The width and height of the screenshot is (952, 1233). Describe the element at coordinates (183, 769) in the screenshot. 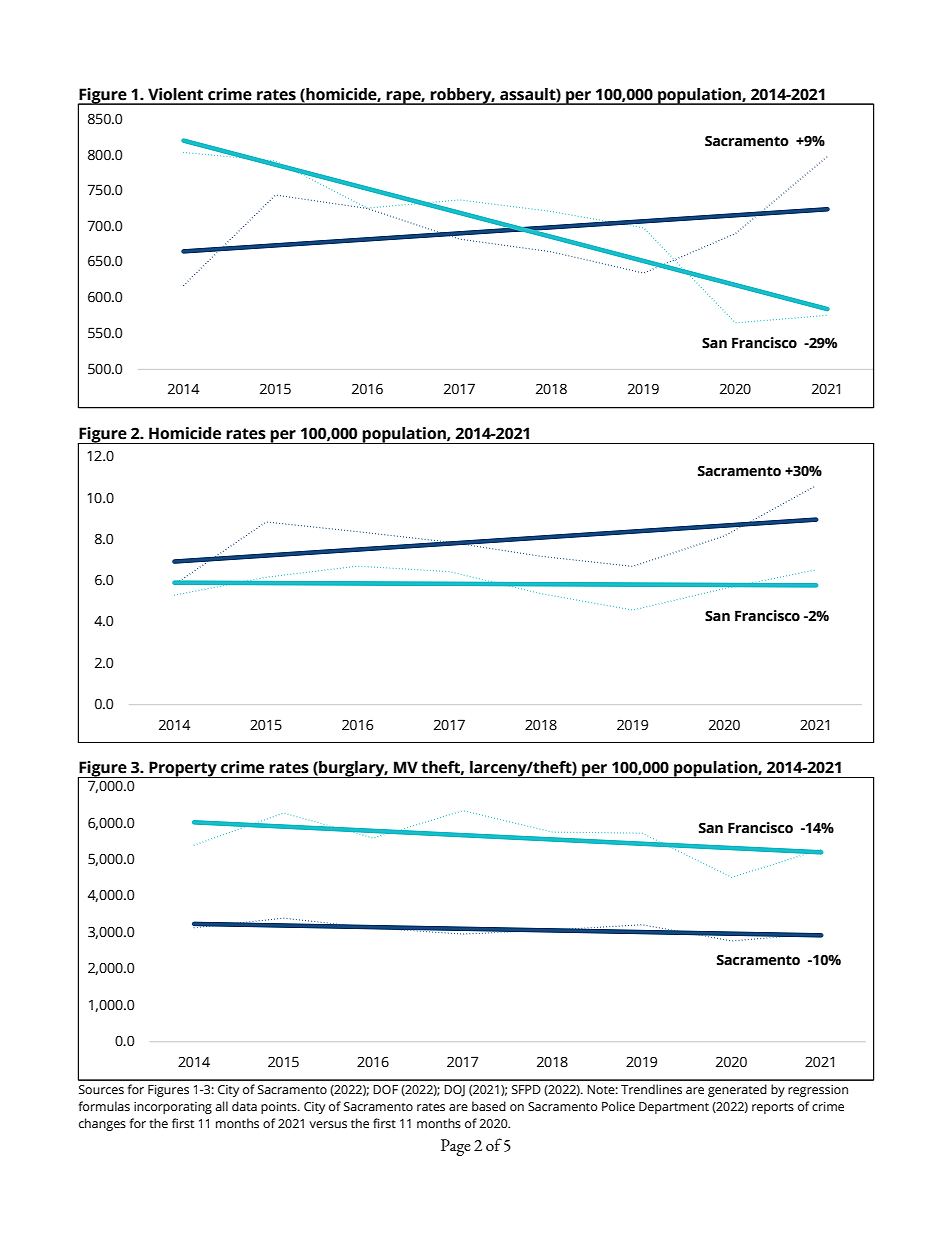

I see `Property` at that location.
